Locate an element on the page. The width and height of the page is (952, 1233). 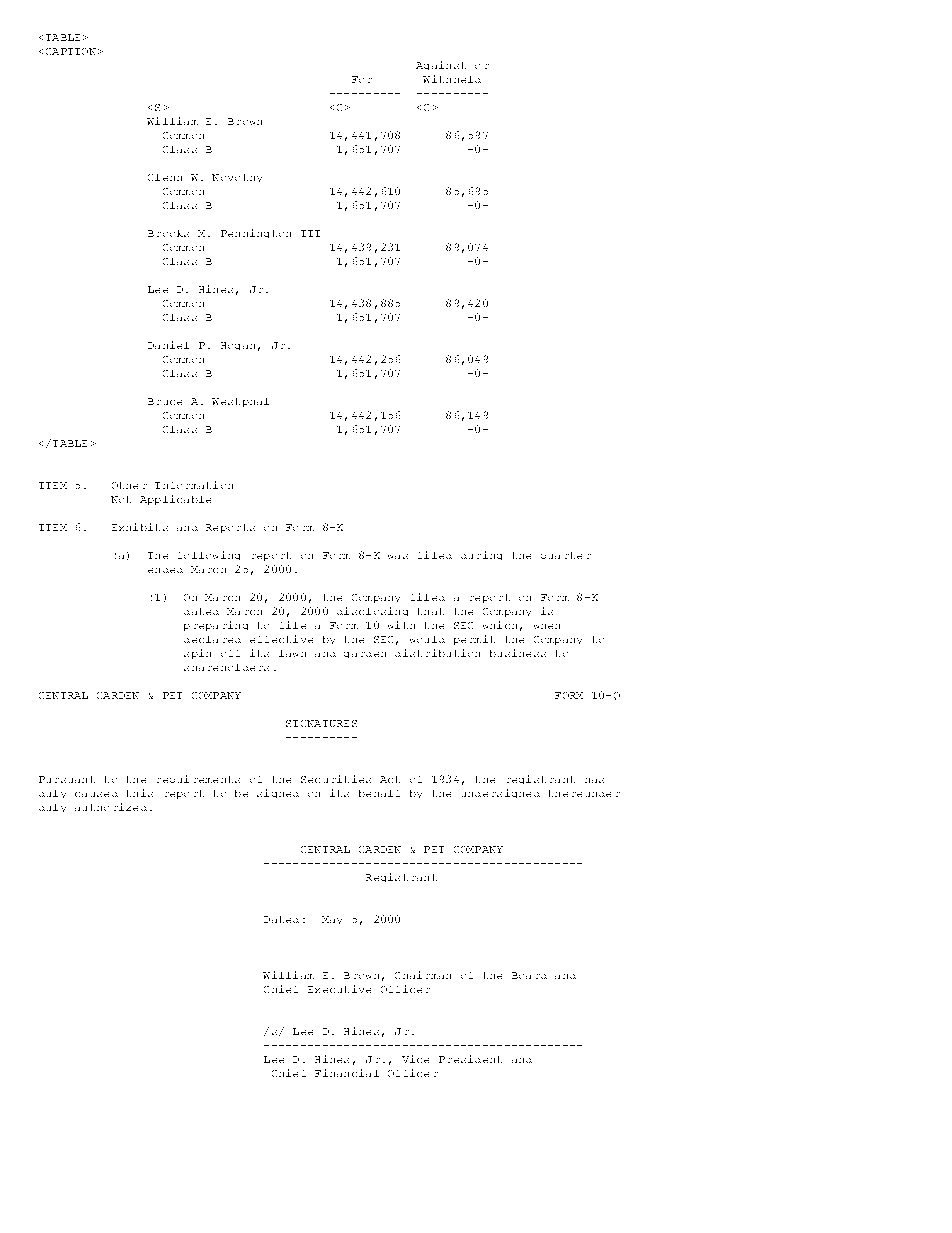
III is located at coordinates (310, 233).
